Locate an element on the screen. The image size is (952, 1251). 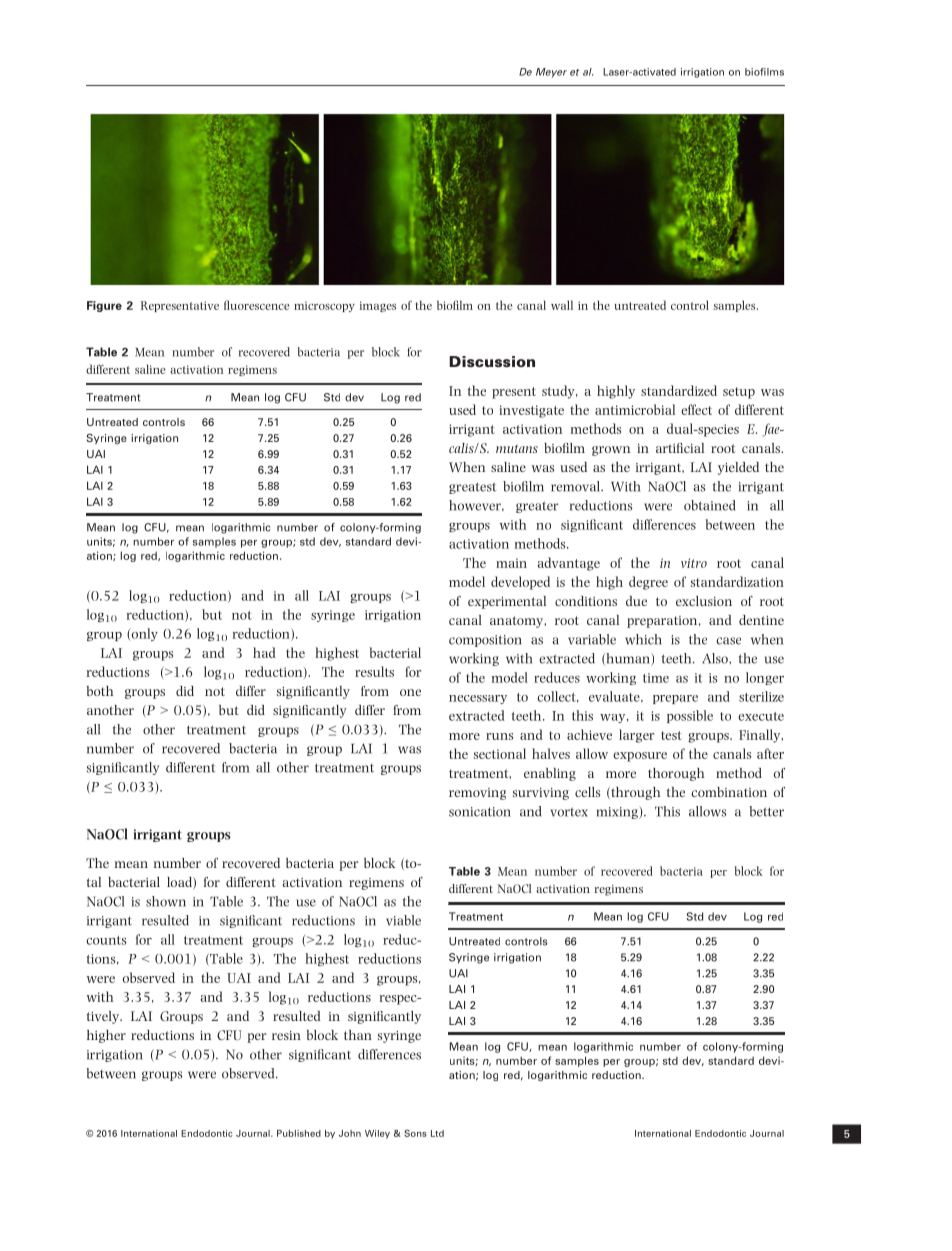
thorough is located at coordinates (676, 774).
